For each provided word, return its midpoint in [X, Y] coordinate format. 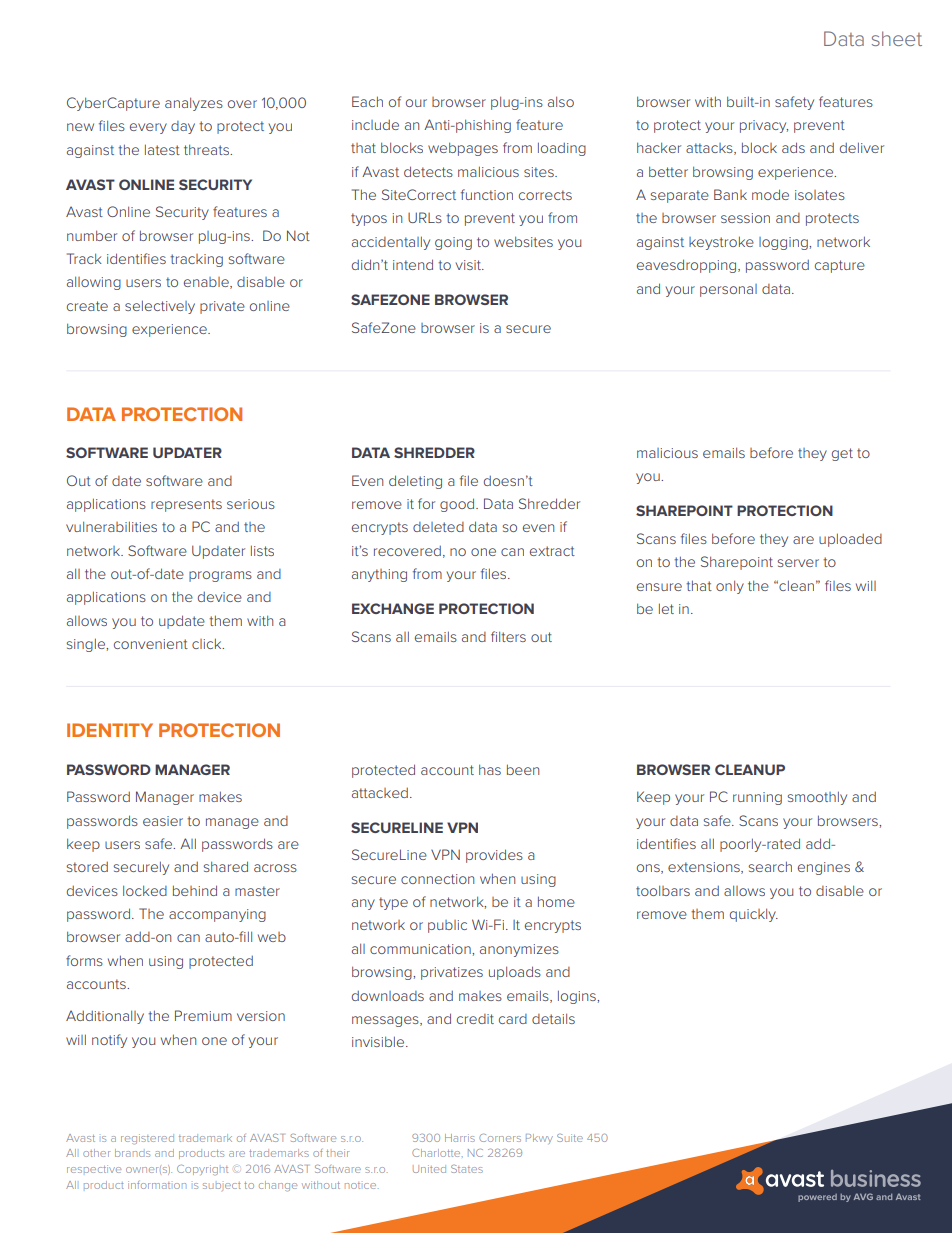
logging [784, 243]
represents [186, 505]
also [561, 101]
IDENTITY [110, 730]
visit [470, 265]
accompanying [217, 915]
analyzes [194, 104]
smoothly [817, 798]
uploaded [850, 540]
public [447, 926]
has [490, 769]
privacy [764, 126]
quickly [754, 915]
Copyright [202, 1170]
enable [207, 283]
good [458, 505]
